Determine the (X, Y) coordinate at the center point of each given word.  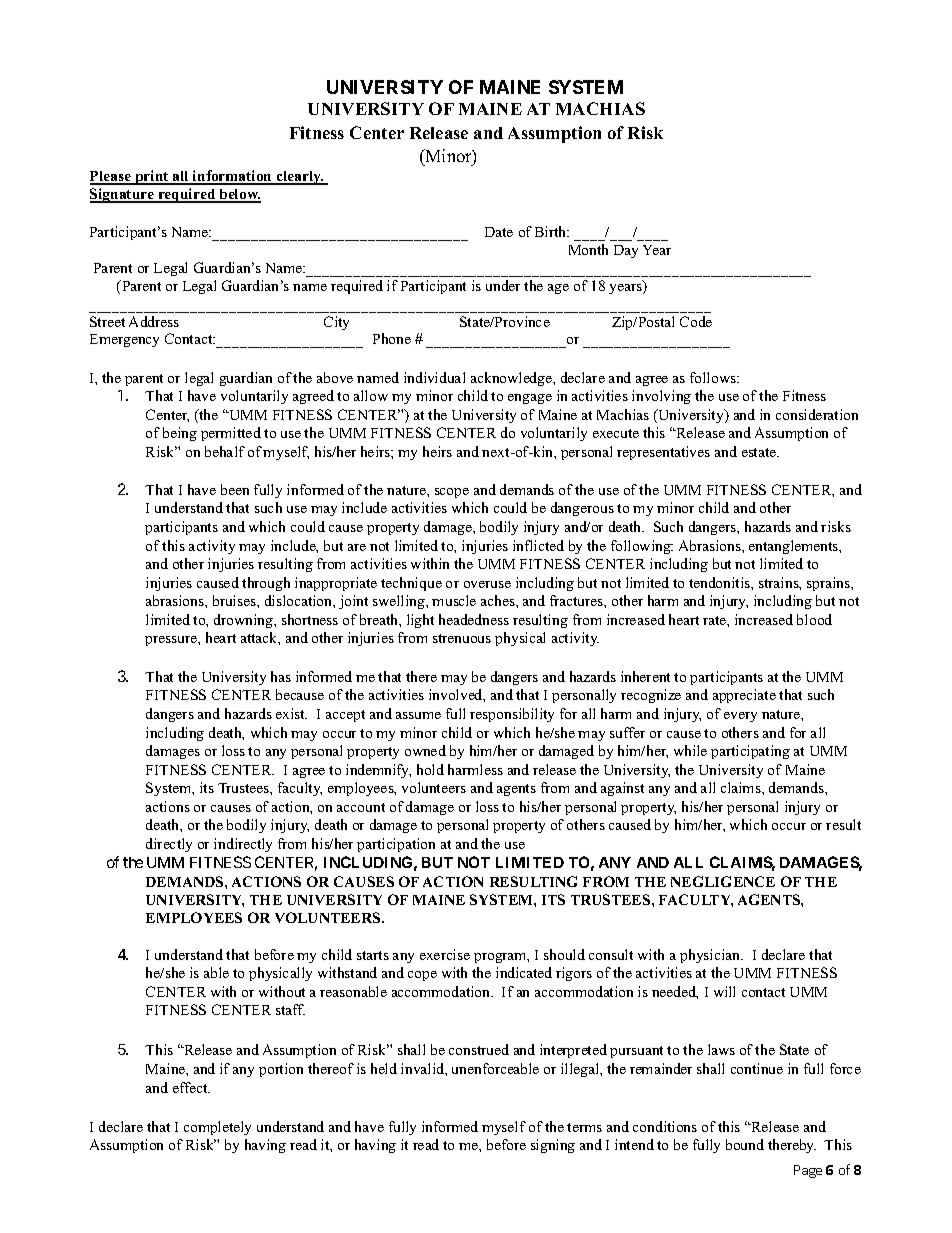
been (235, 489)
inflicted (538, 545)
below (239, 195)
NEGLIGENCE (723, 881)
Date (499, 232)
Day (626, 251)
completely (217, 1128)
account (361, 807)
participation (396, 845)
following (642, 547)
